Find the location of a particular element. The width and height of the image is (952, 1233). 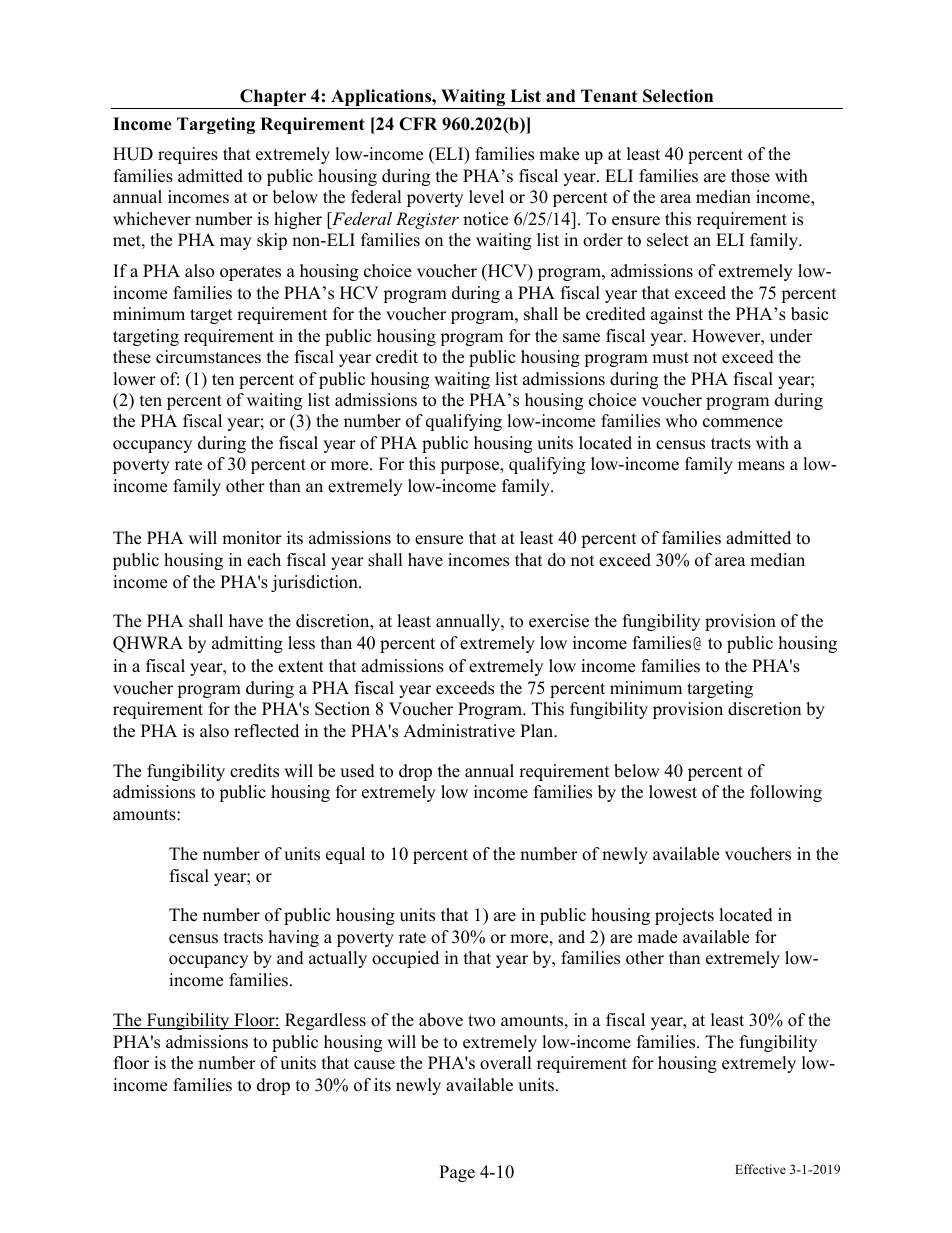

same is located at coordinates (581, 338).
